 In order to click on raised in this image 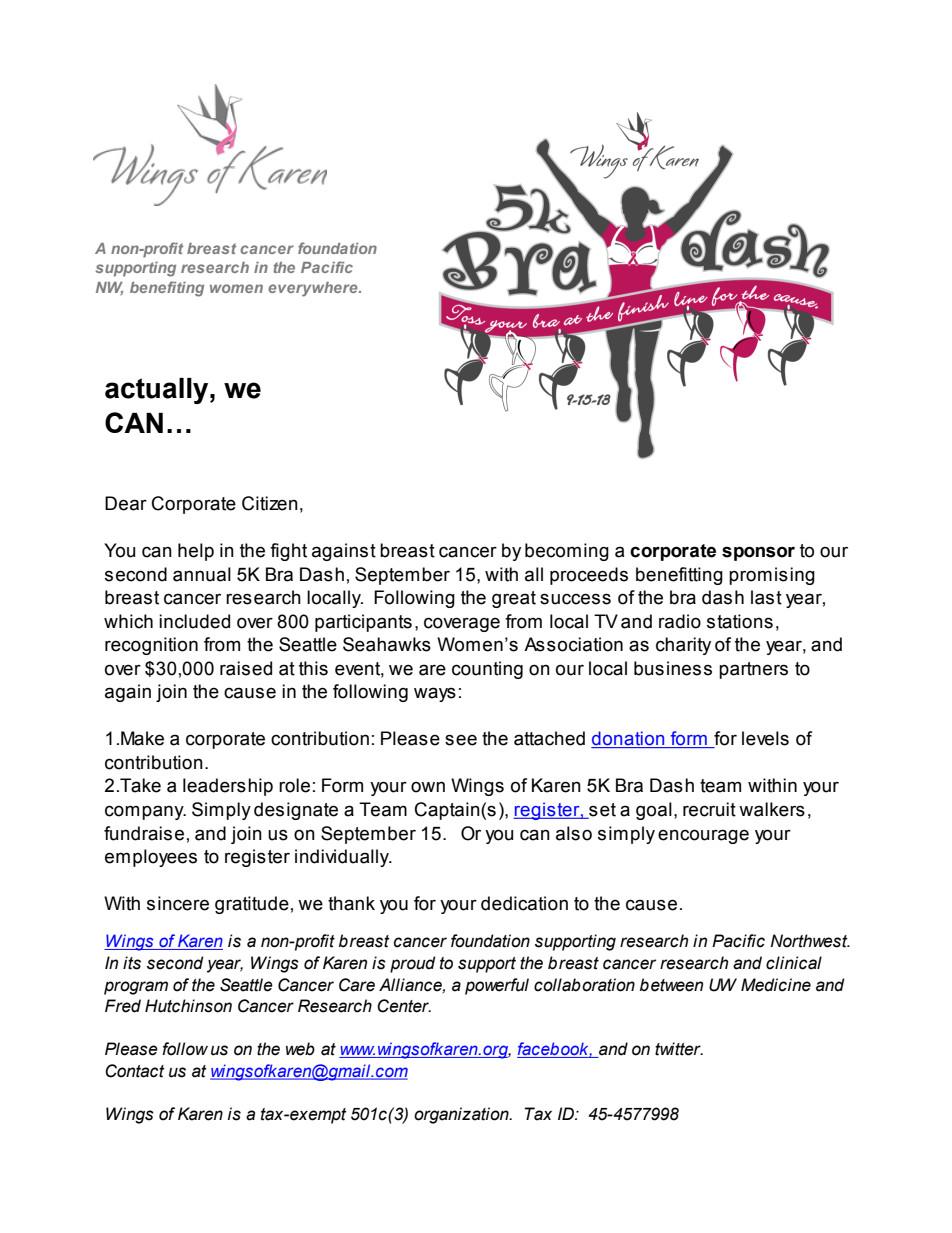, I will do `click(246, 668)`.
